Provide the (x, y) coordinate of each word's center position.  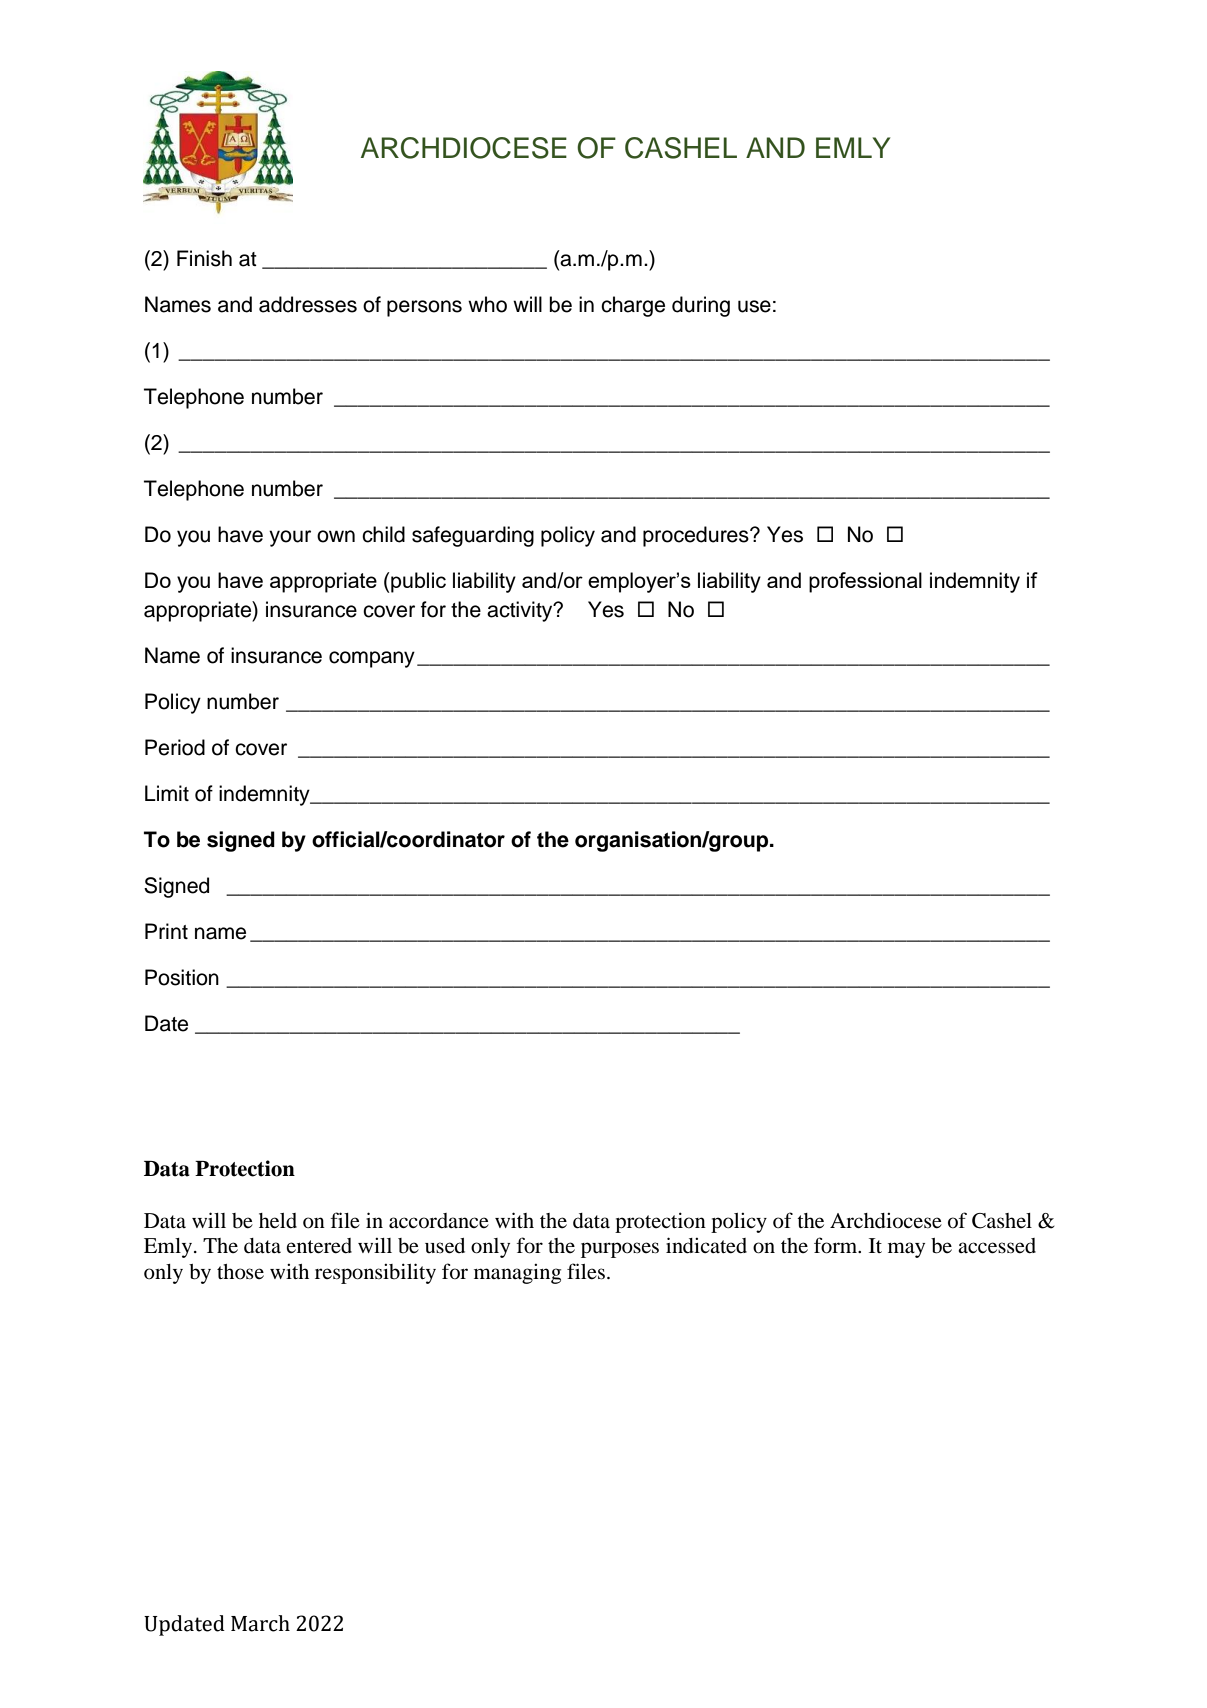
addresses (308, 304)
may (906, 1250)
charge (633, 306)
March (260, 1623)
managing (517, 1274)
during (701, 306)
